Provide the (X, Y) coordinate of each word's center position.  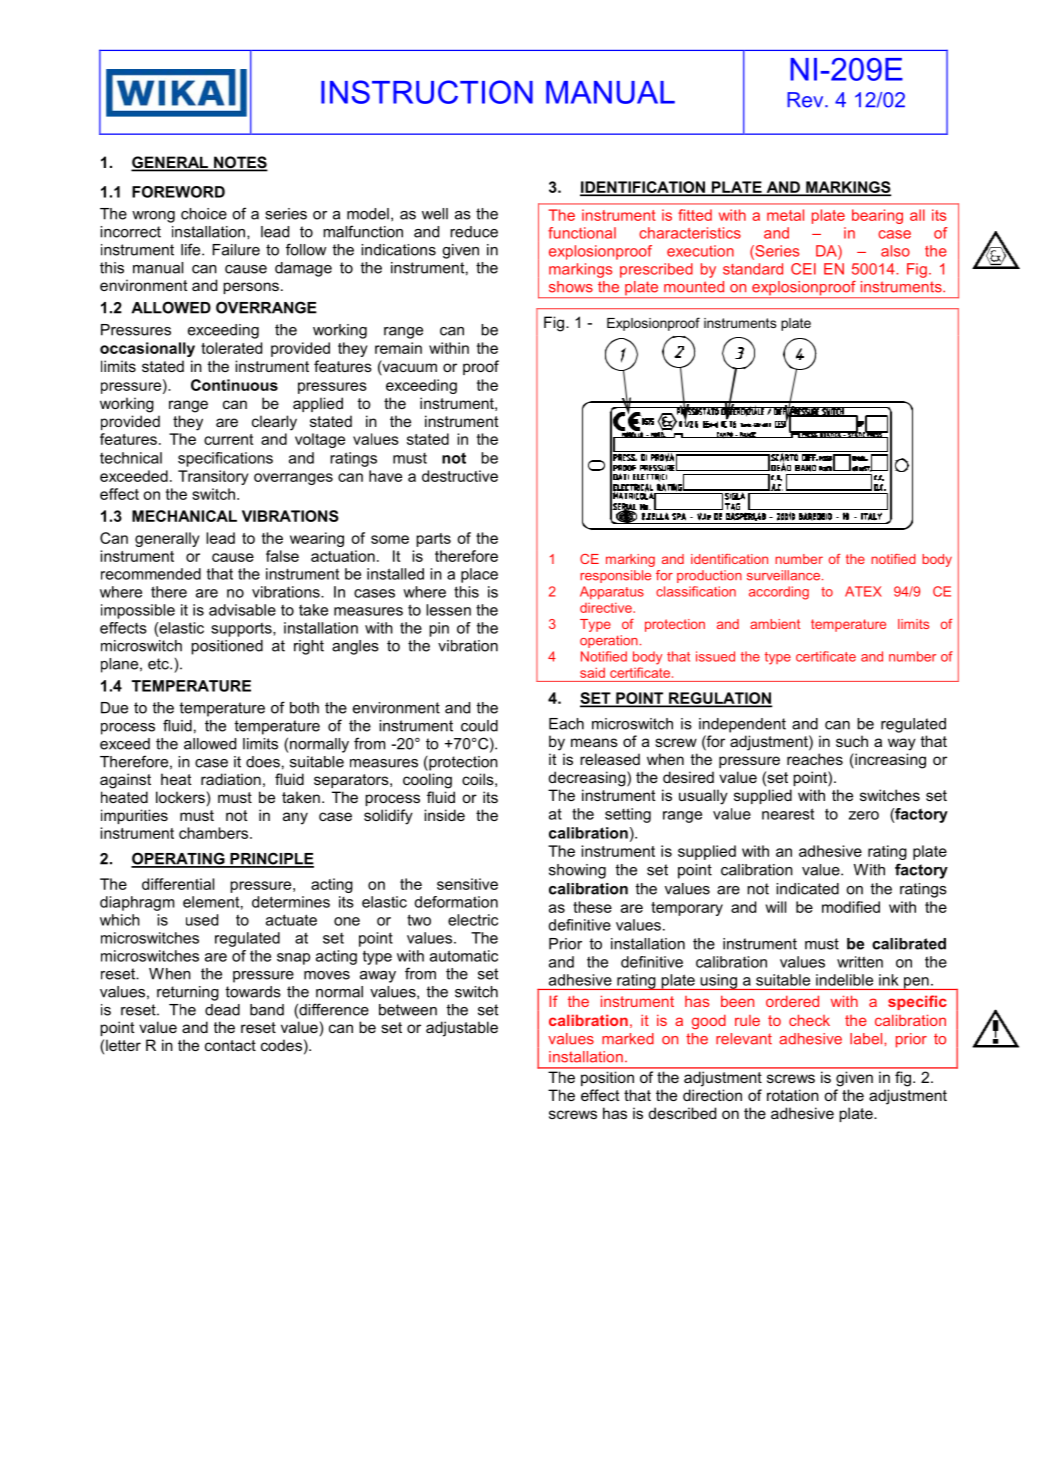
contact (230, 1045)
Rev (806, 100)
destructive (460, 476)
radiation (231, 779)
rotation (793, 1095)
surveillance (783, 575)
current (228, 439)
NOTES (240, 163)
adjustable (462, 1029)
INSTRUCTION (427, 92)
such (852, 741)
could (479, 726)
